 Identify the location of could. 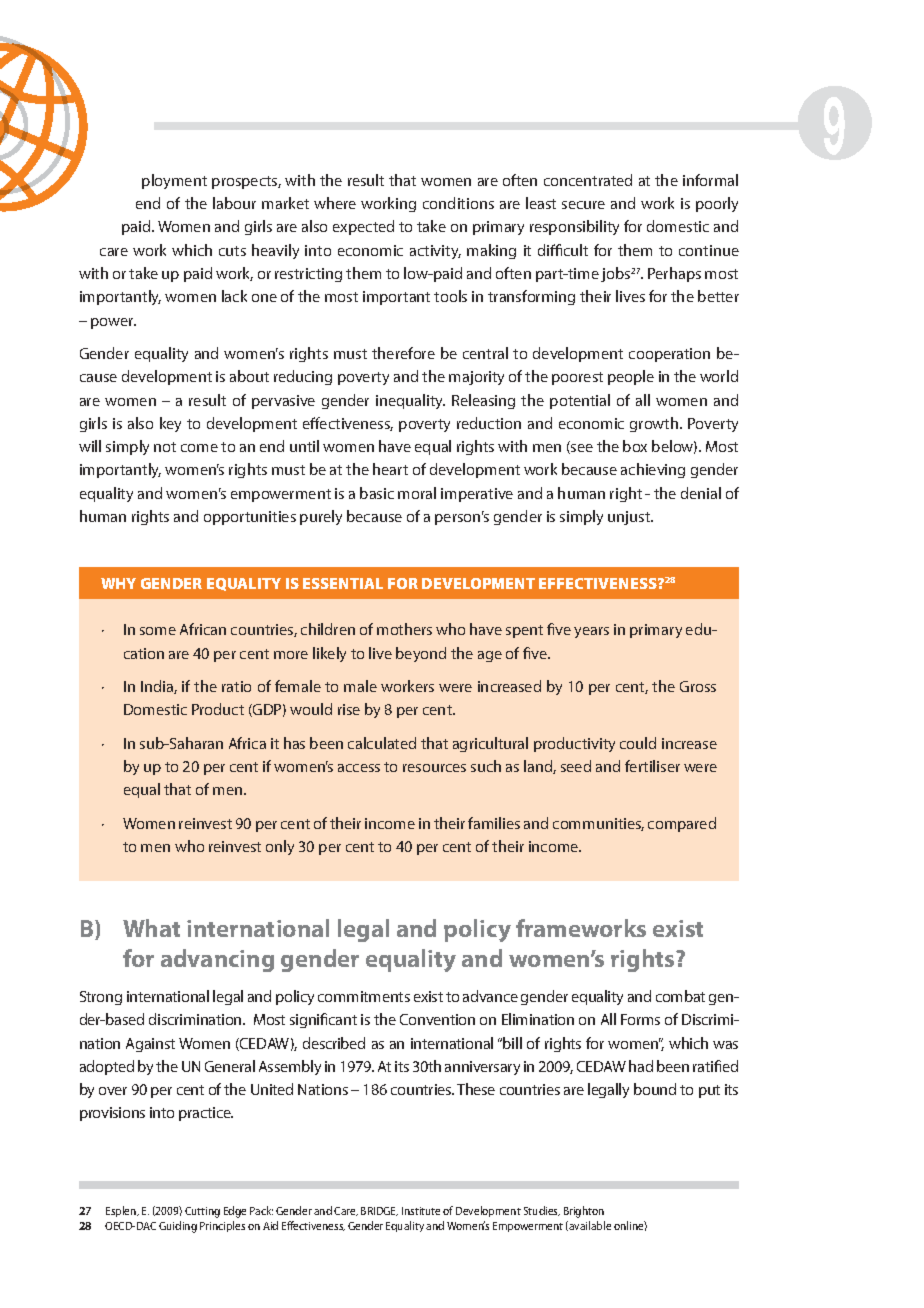
(638, 743).
